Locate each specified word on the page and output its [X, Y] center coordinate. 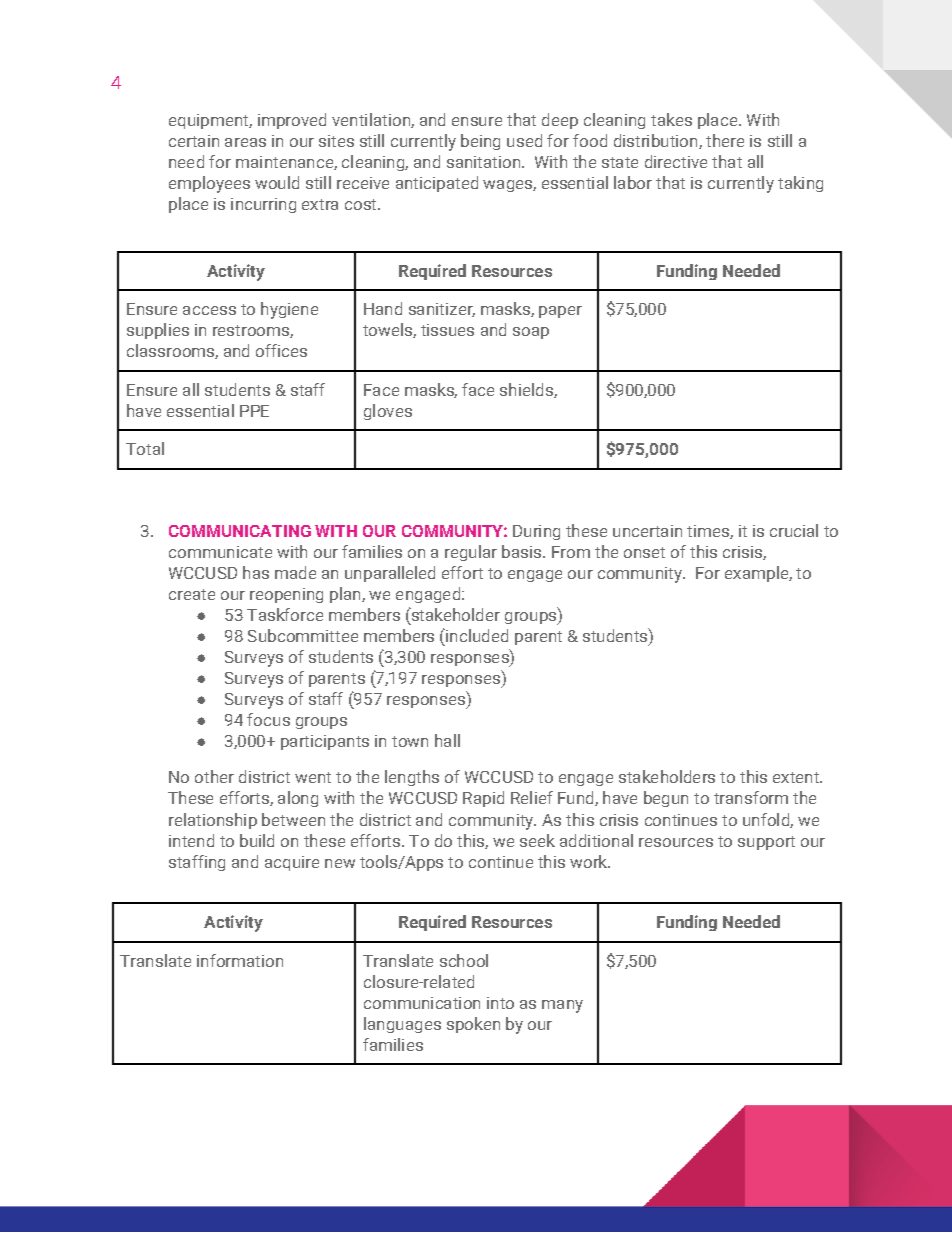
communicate [220, 552]
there [725, 140]
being [480, 142]
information [240, 960]
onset [644, 552]
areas [245, 142]
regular [471, 553]
